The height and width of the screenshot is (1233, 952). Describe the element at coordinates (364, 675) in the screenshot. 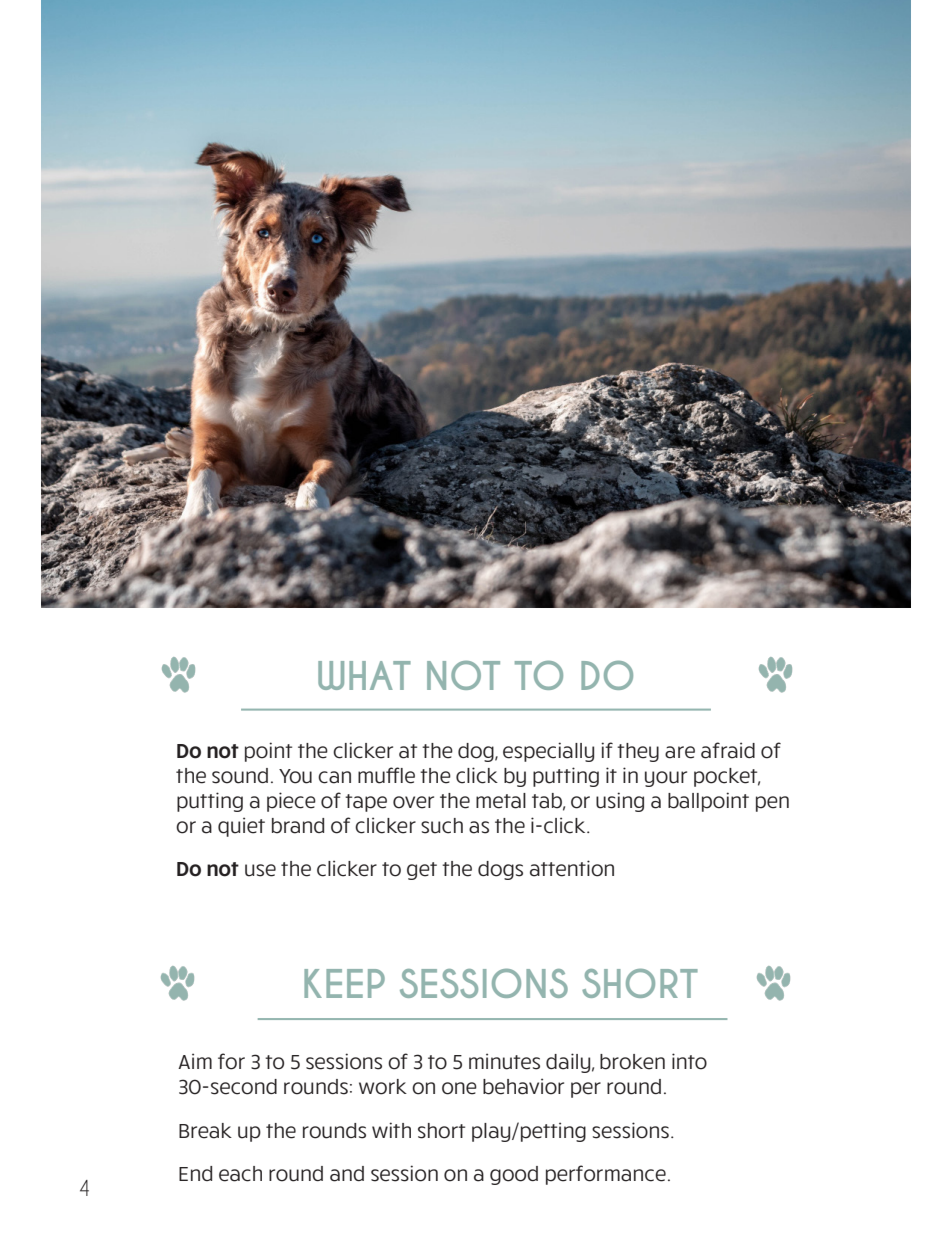

I see `WHAT` at that location.
